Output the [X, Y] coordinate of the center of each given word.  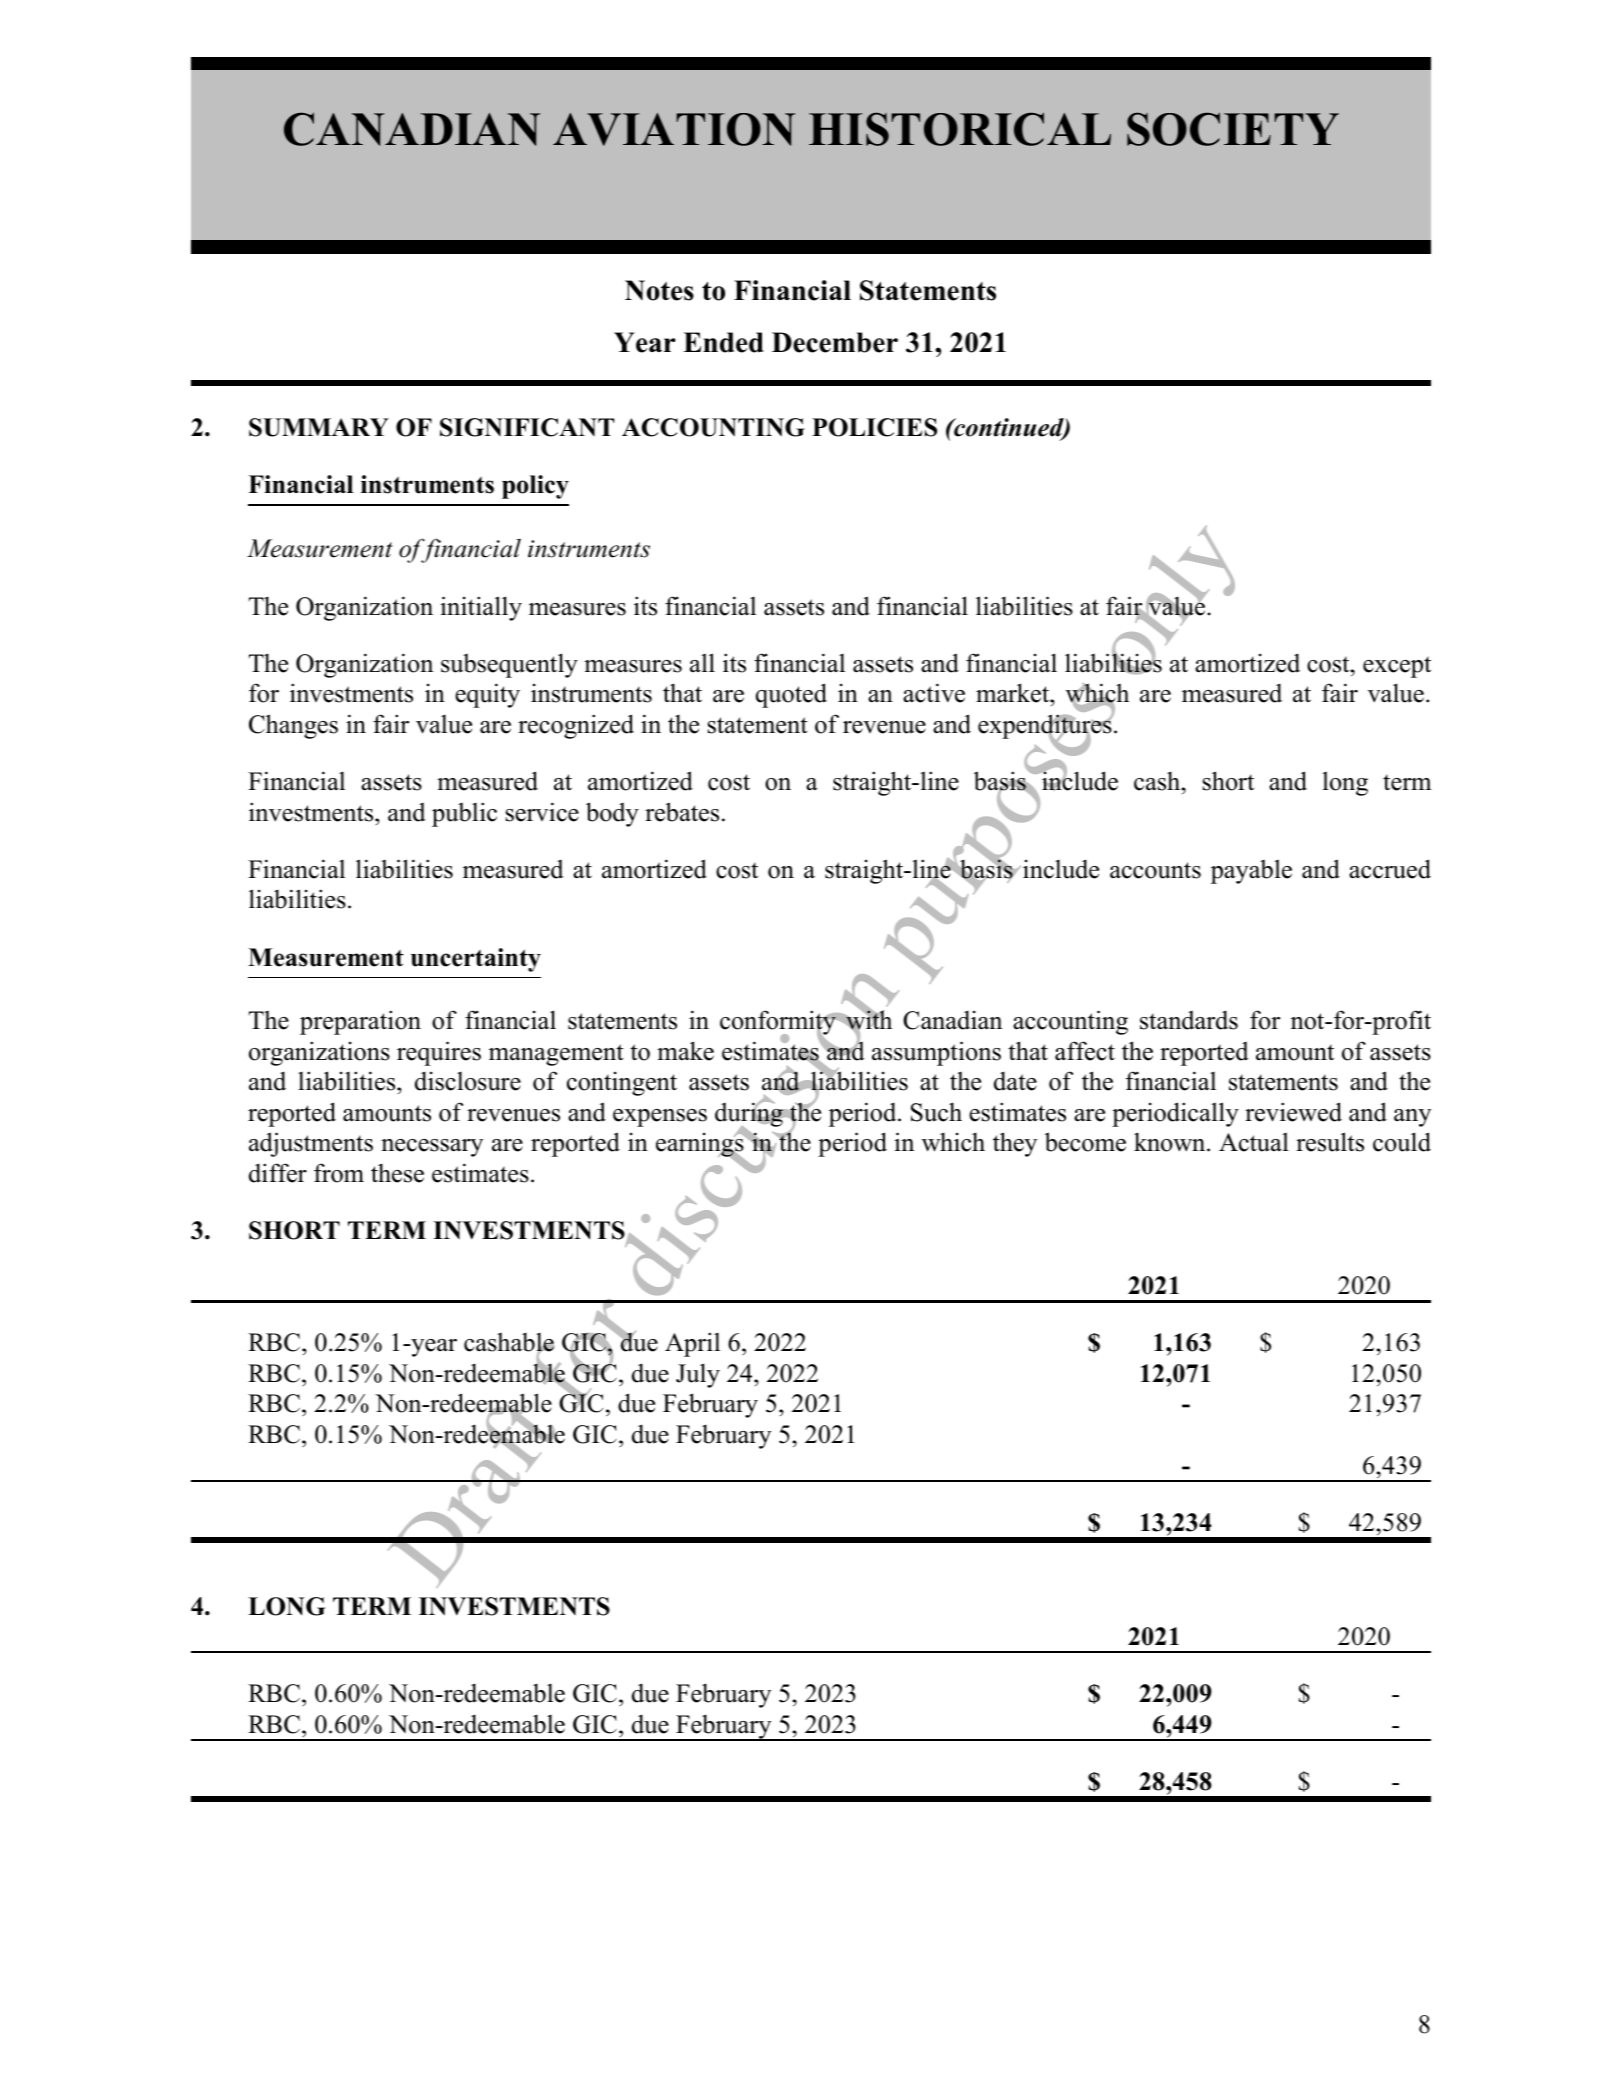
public [464, 814]
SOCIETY [1233, 129]
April [692, 1344]
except [1397, 667]
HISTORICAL [960, 129]
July [698, 1375]
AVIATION [674, 129]
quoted [791, 695]
